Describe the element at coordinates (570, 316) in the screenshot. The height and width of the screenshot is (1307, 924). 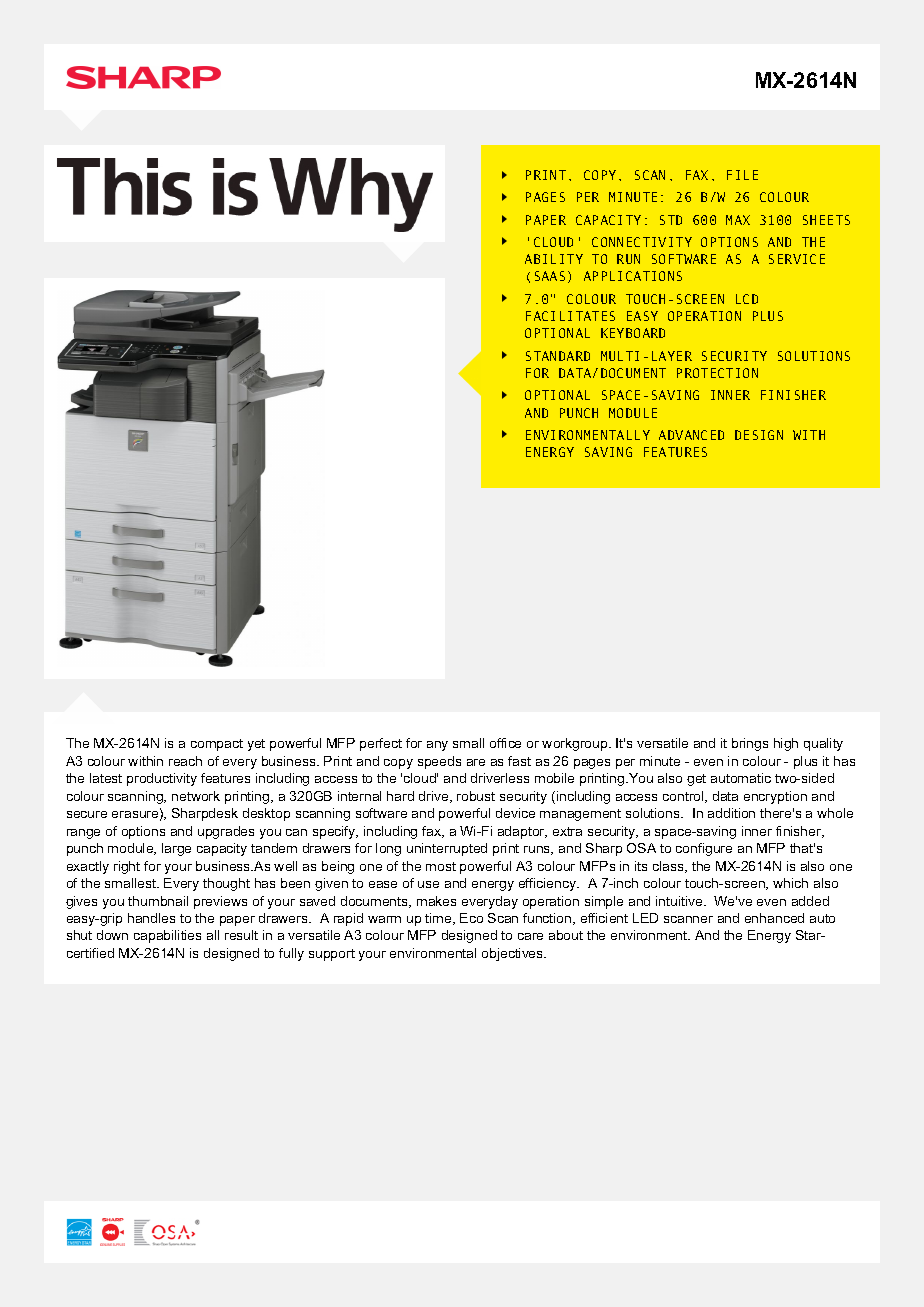
I see `FACILITATES` at that location.
